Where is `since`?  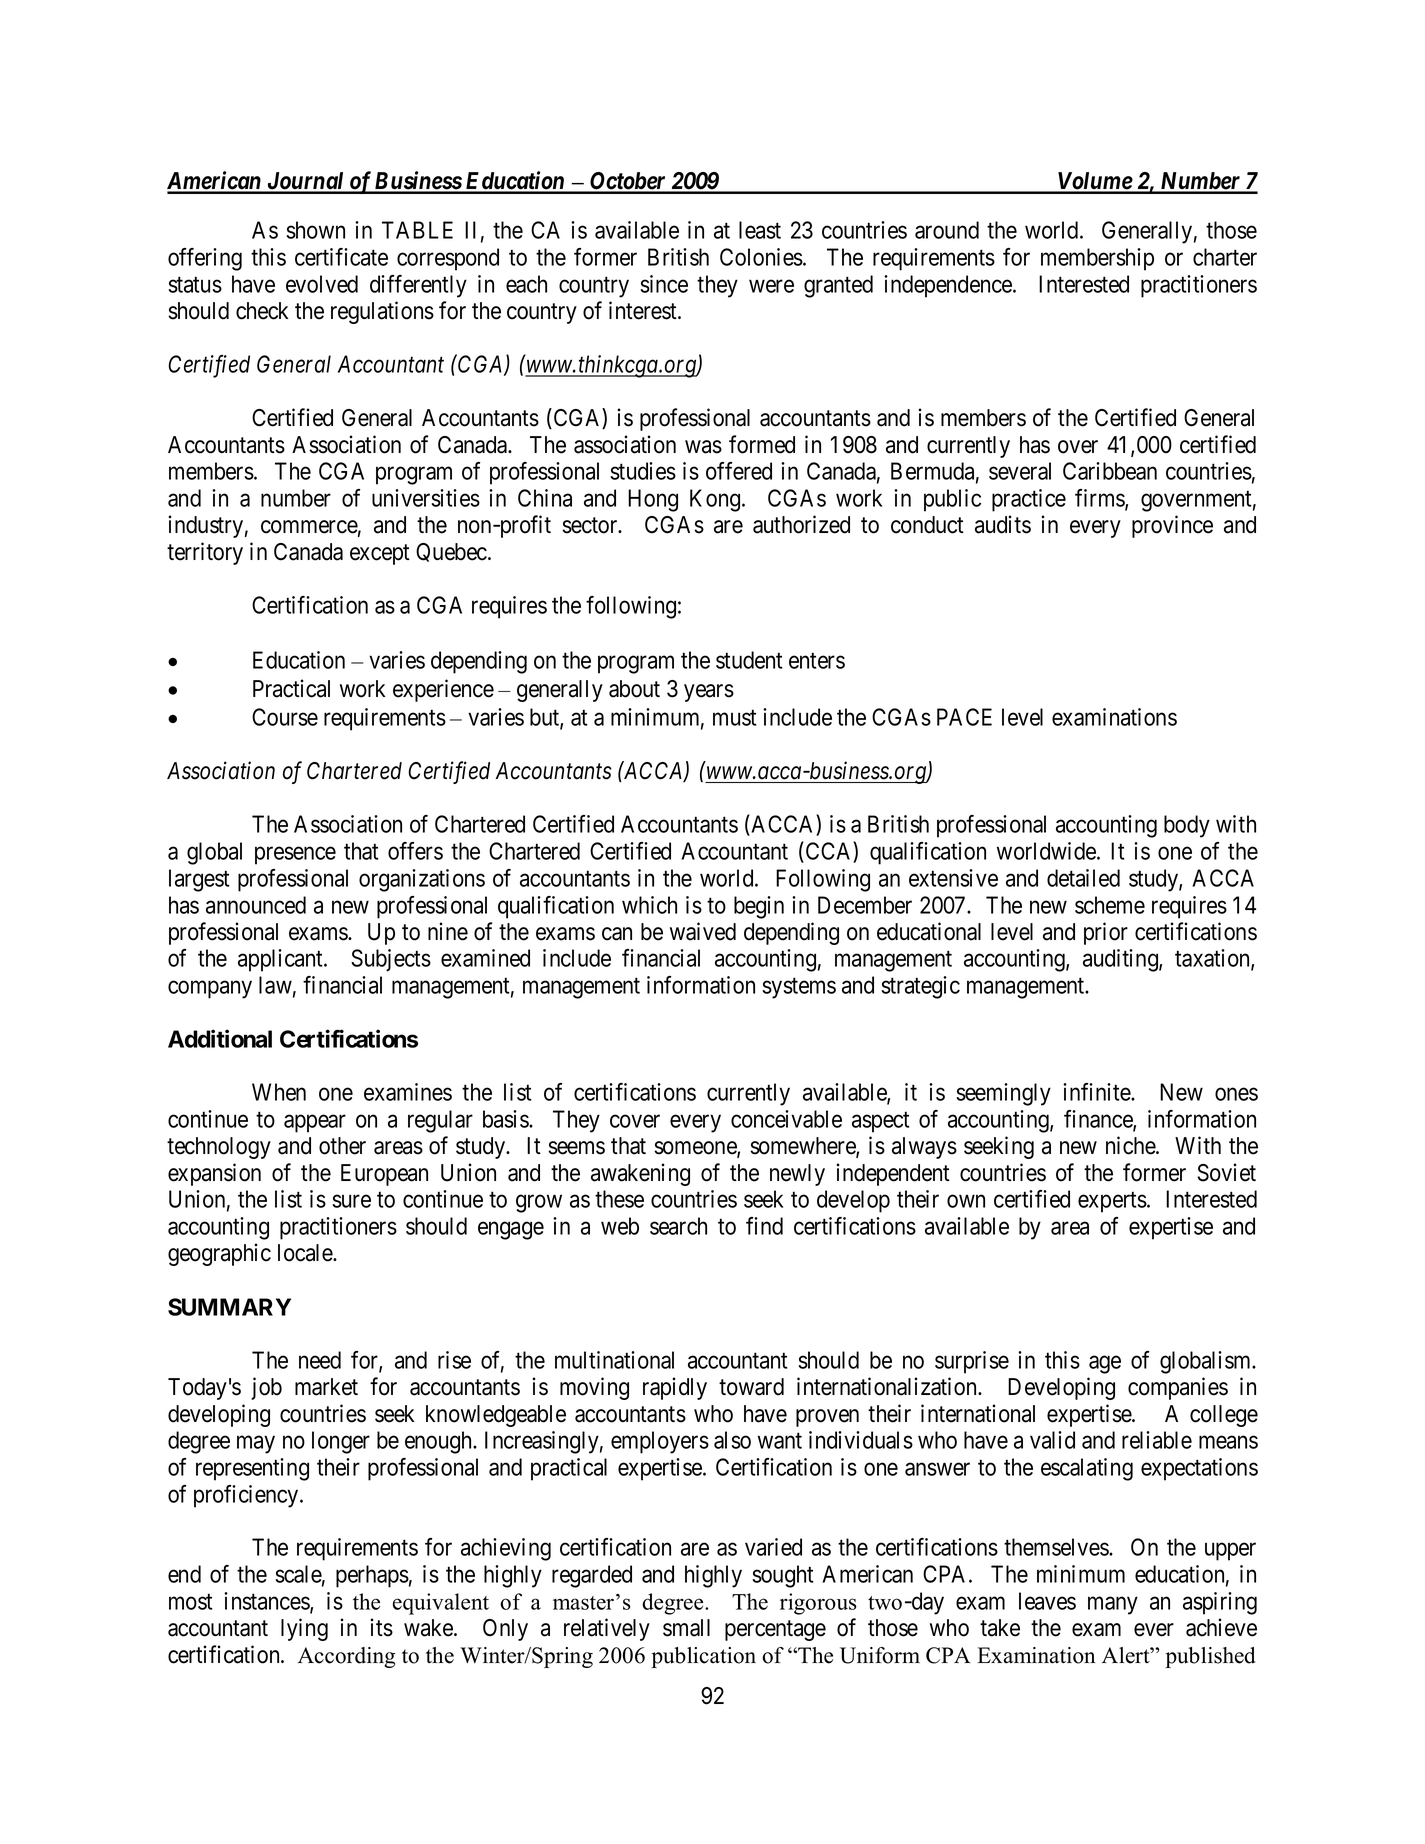 since is located at coordinates (664, 284).
